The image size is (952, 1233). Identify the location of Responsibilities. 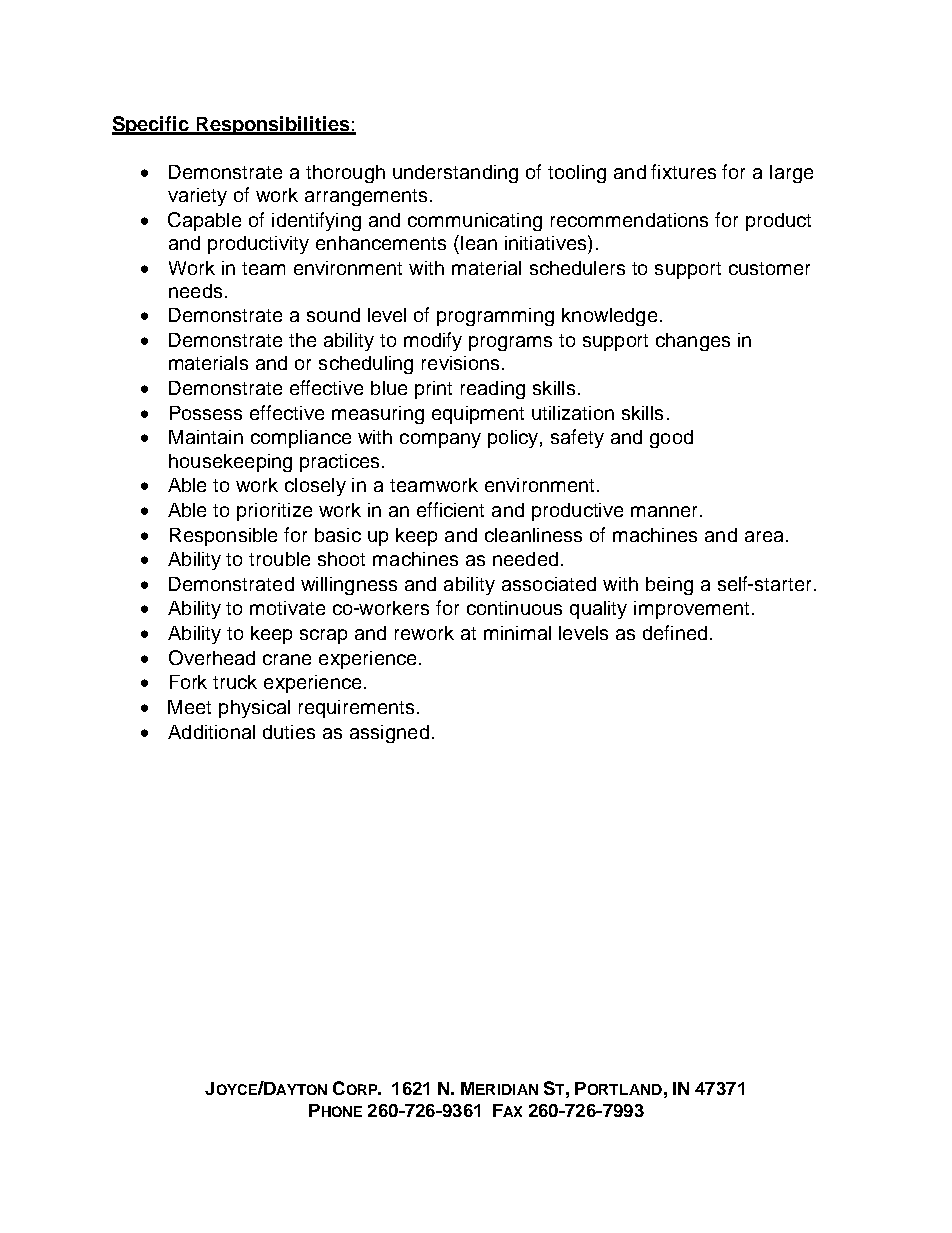
(273, 125).
